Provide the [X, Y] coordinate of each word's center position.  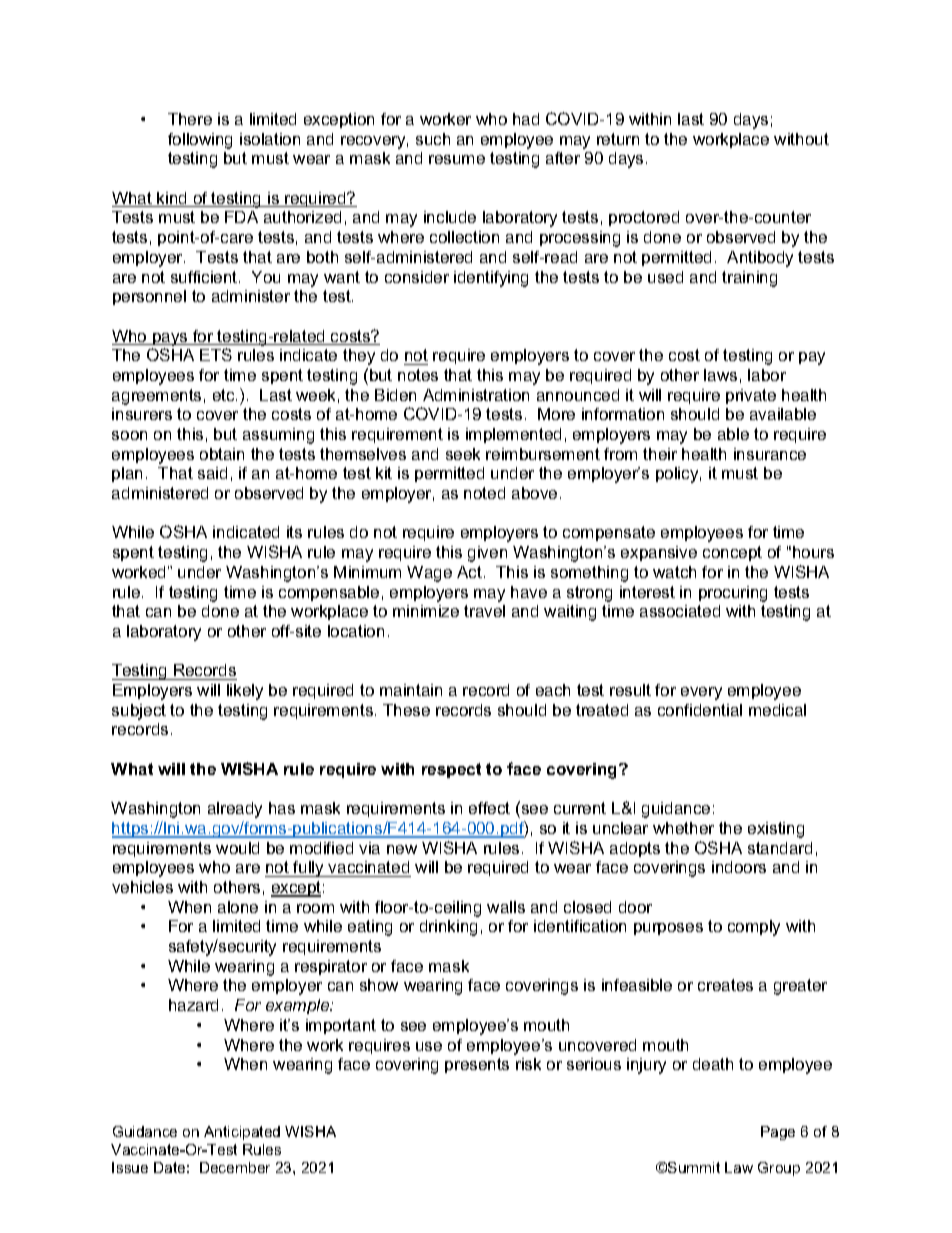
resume [457, 159]
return [618, 139]
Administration [476, 395]
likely [245, 692]
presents [477, 1065]
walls [506, 907]
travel [484, 611]
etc [225, 395]
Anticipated [242, 1133]
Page [778, 1133]
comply [754, 928]
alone [238, 907]
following [200, 141]
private [751, 396]
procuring [733, 594]
